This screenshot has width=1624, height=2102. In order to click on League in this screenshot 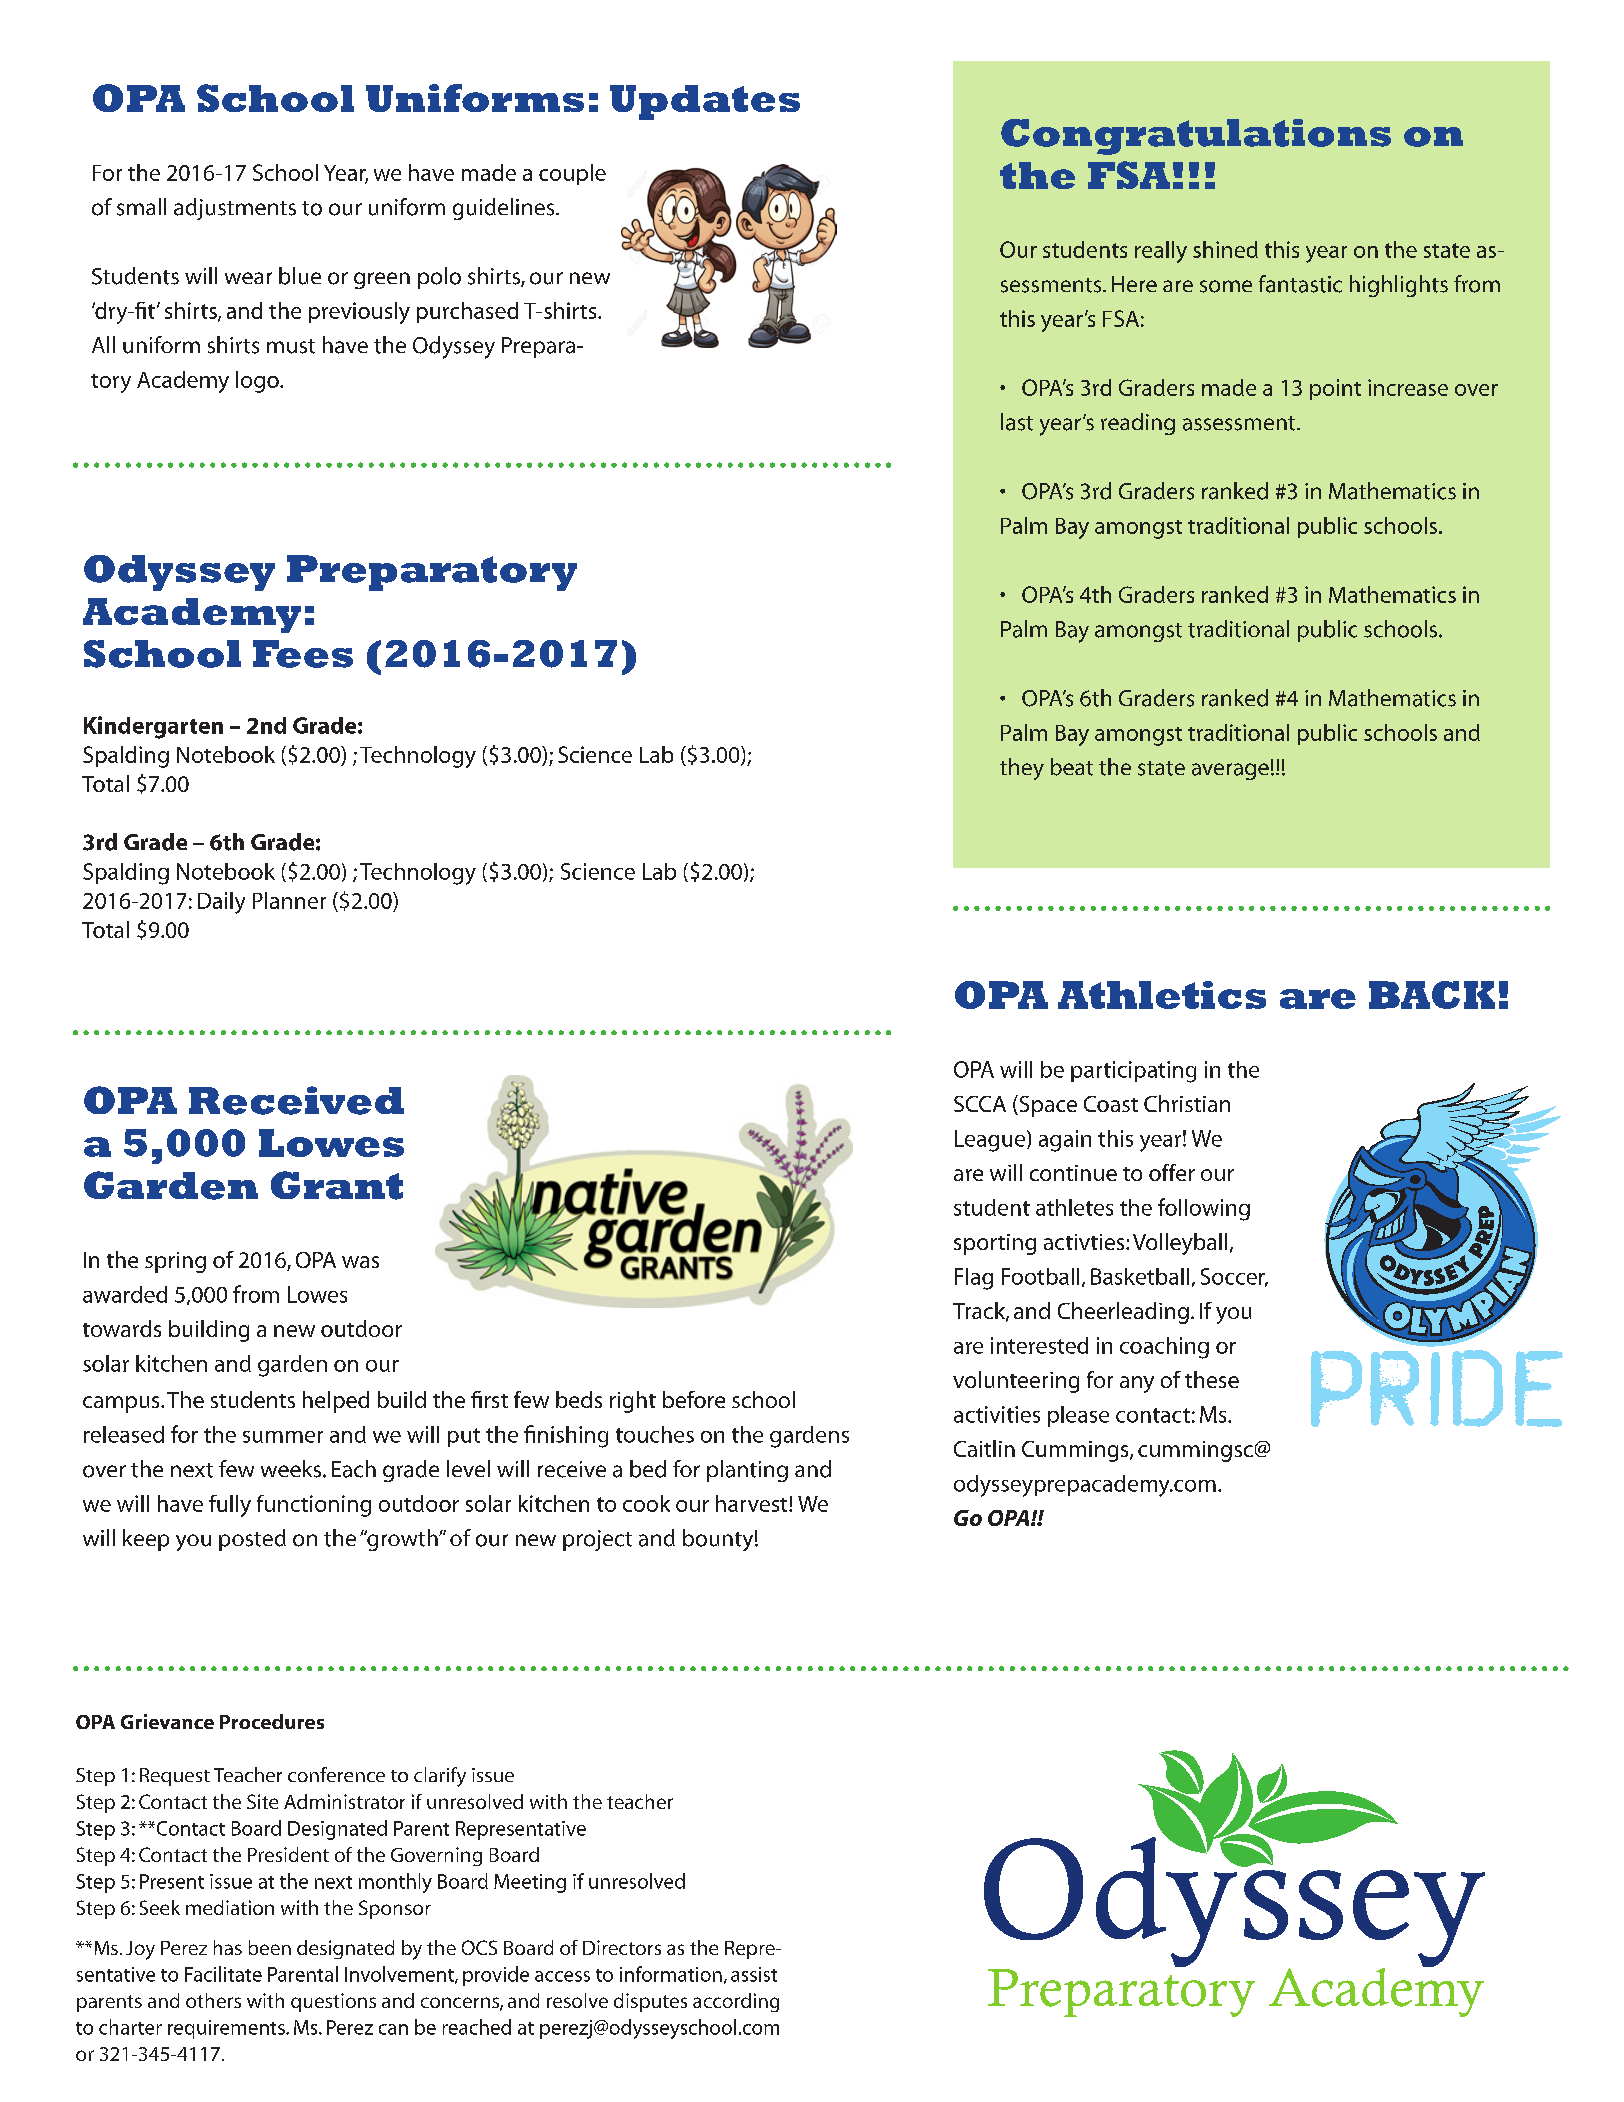, I will do `click(991, 1141)`.
